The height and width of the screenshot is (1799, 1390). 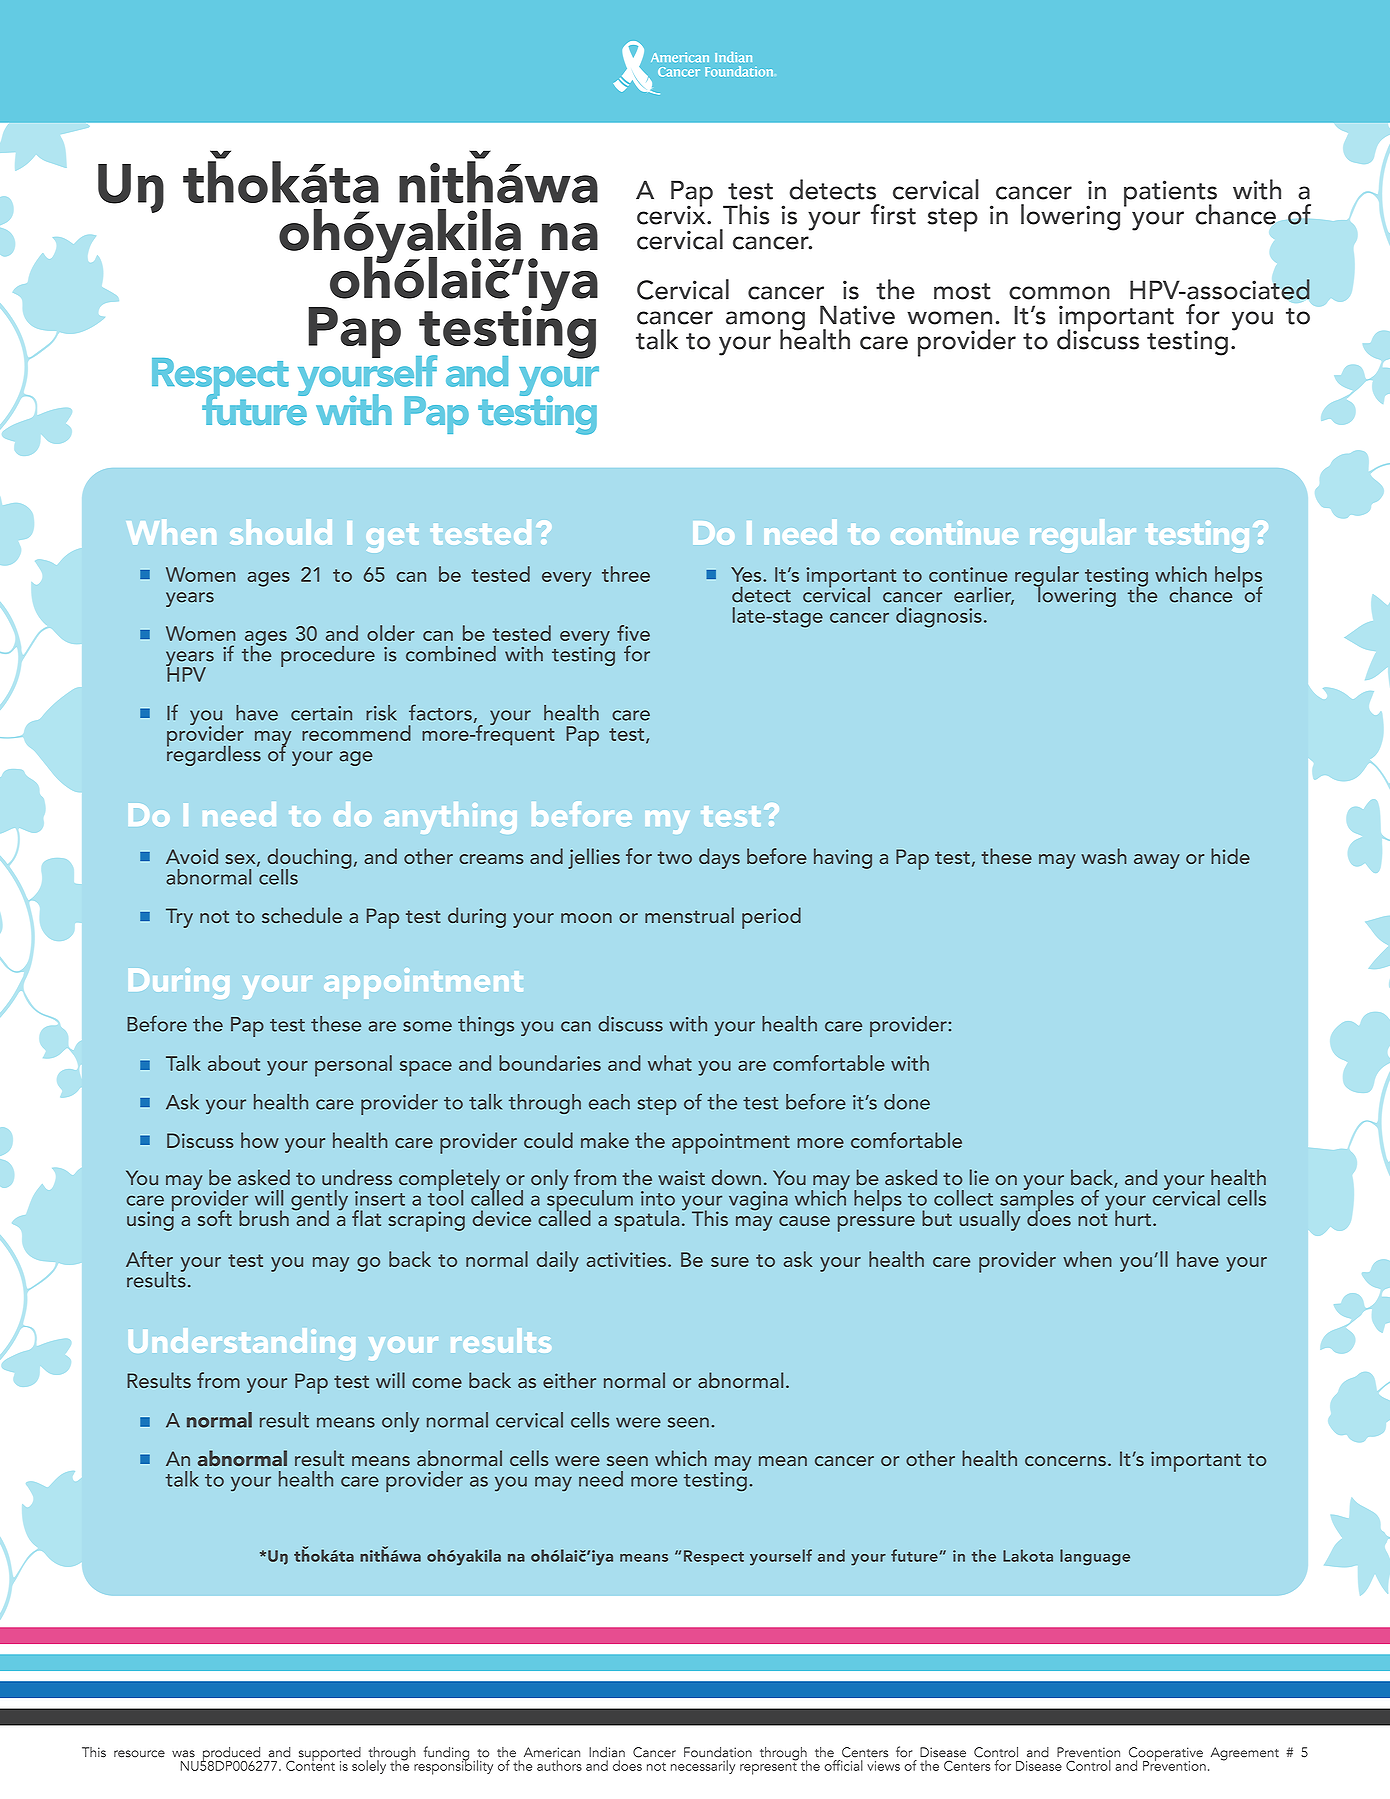 What do you see at coordinates (765, 322) in the screenshot?
I see `among` at bounding box center [765, 322].
